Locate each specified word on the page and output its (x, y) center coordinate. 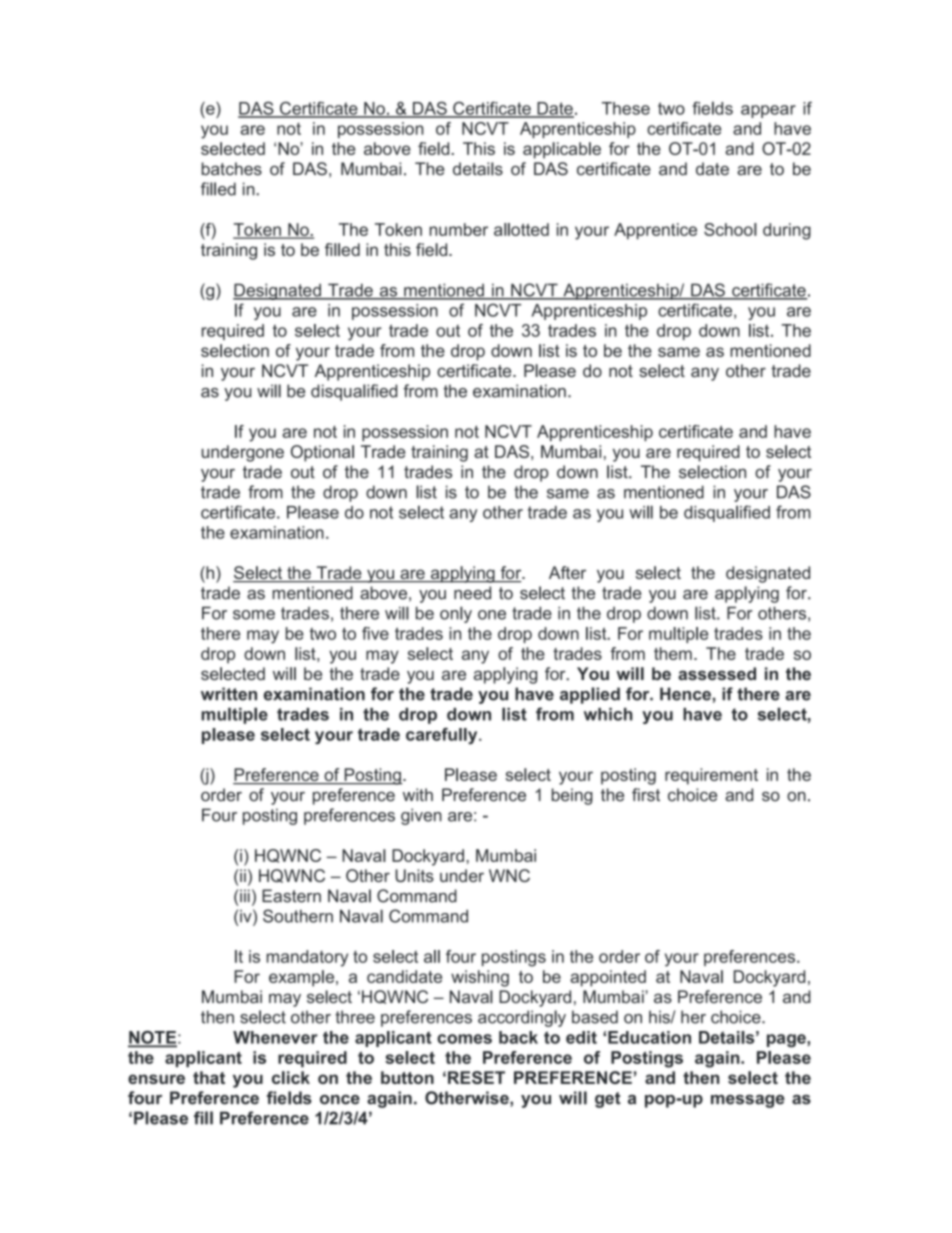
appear (768, 111)
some (254, 615)
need (472, 593)
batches (232, 169)
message (748, 1101)
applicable (562, 150)
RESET (476, 1077)
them (673, 653)
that (209, 1077)
